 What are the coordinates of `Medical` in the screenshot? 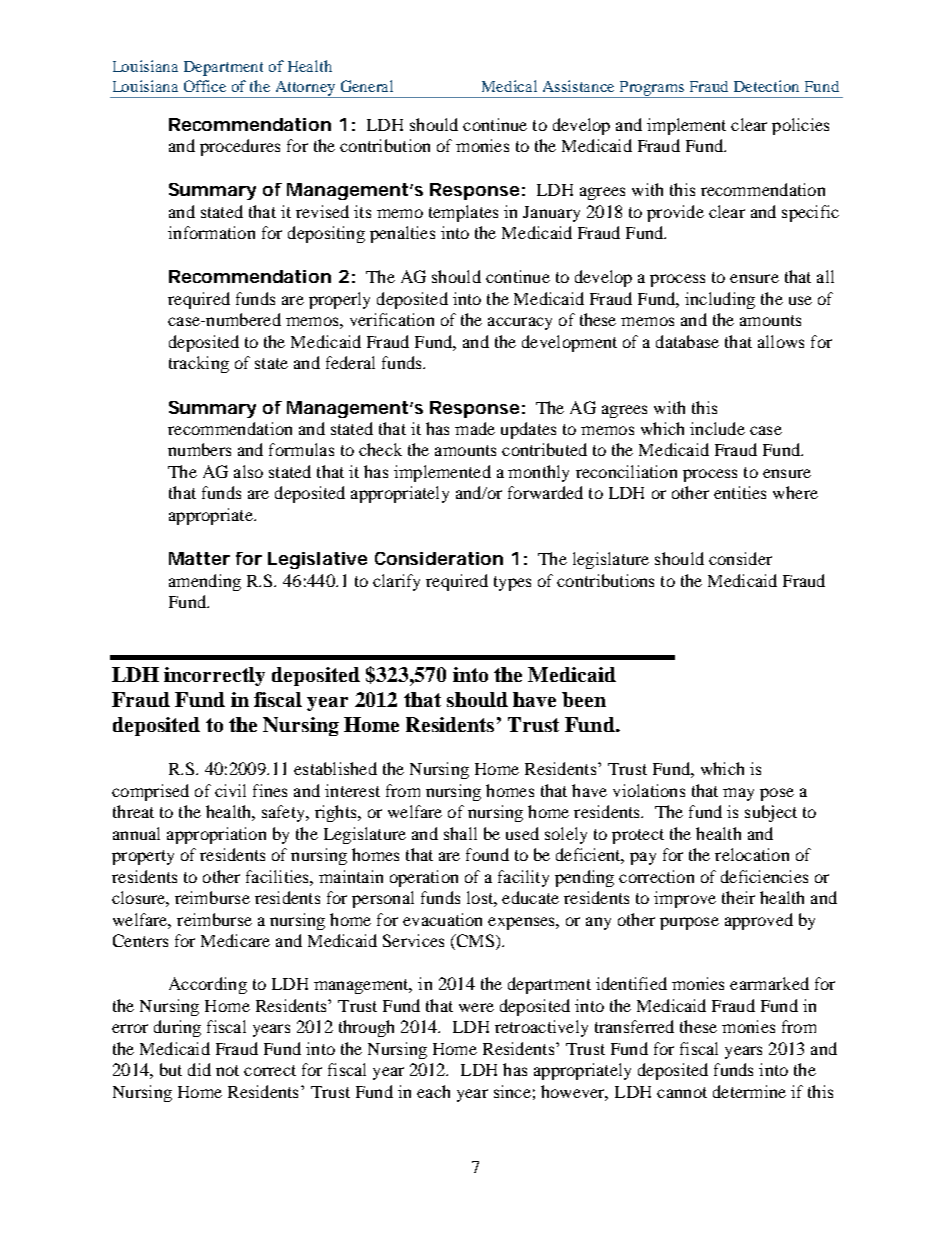 It's located at (509, 86).
